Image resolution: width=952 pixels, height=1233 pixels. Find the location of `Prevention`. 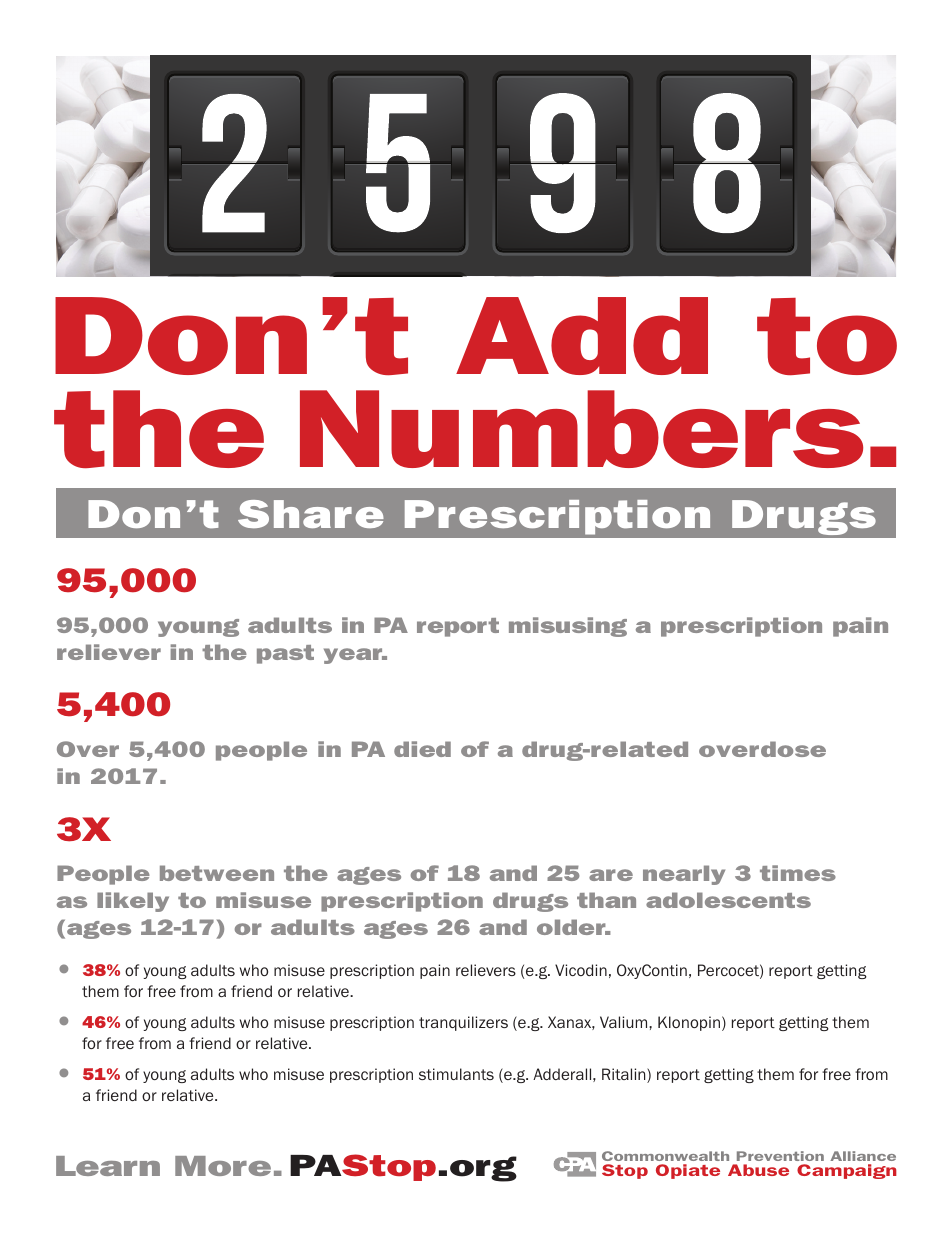

Prevention is located at coordinates (780, 1156).
